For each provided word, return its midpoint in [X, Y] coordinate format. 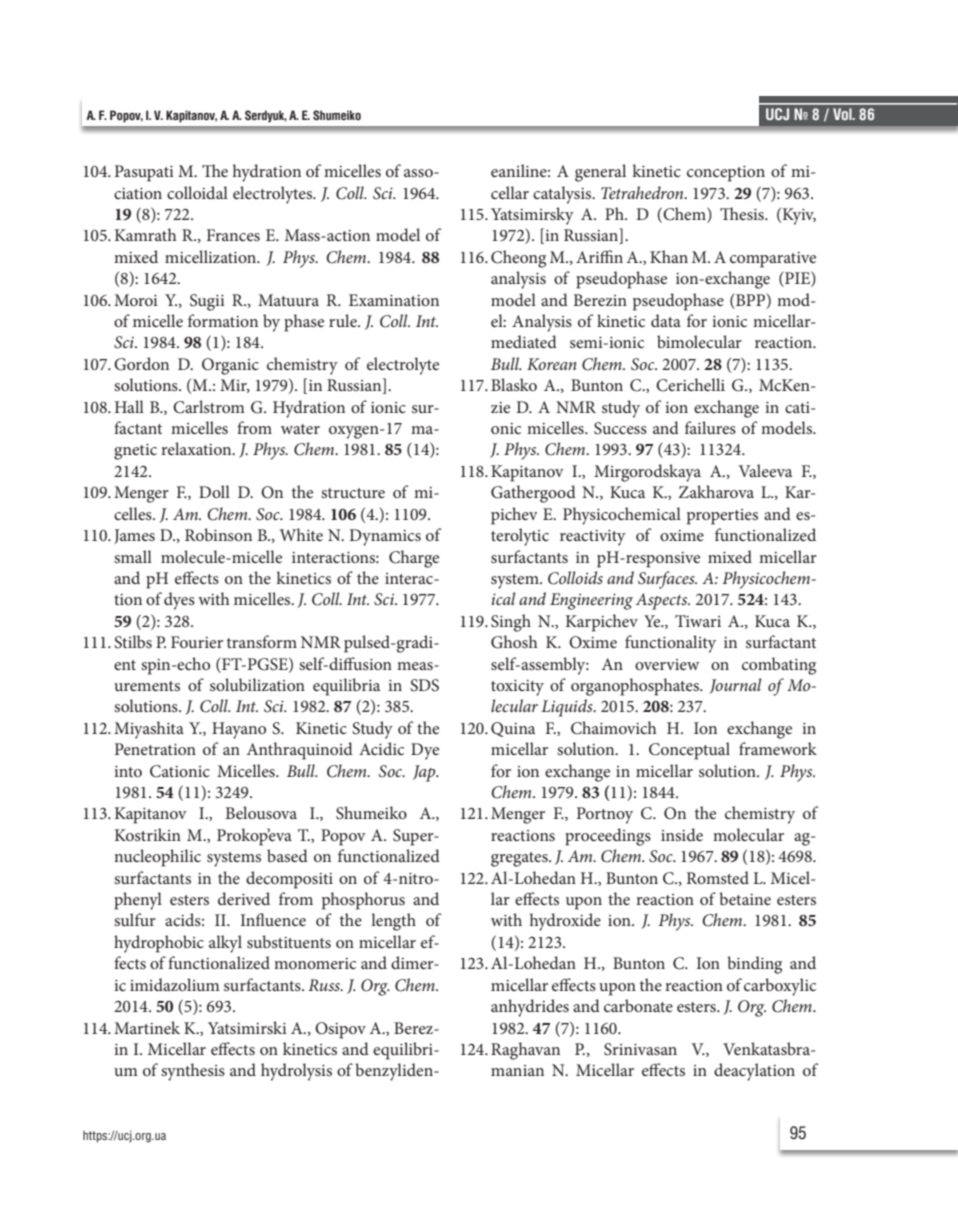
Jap [425, 773]
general [600, 173]
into [128, 771]
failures [710, 427]
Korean [552, 364]
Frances [233, 235]
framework [778, 748]
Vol [843, 114]
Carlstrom [209, 407]
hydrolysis [296, 1072]
